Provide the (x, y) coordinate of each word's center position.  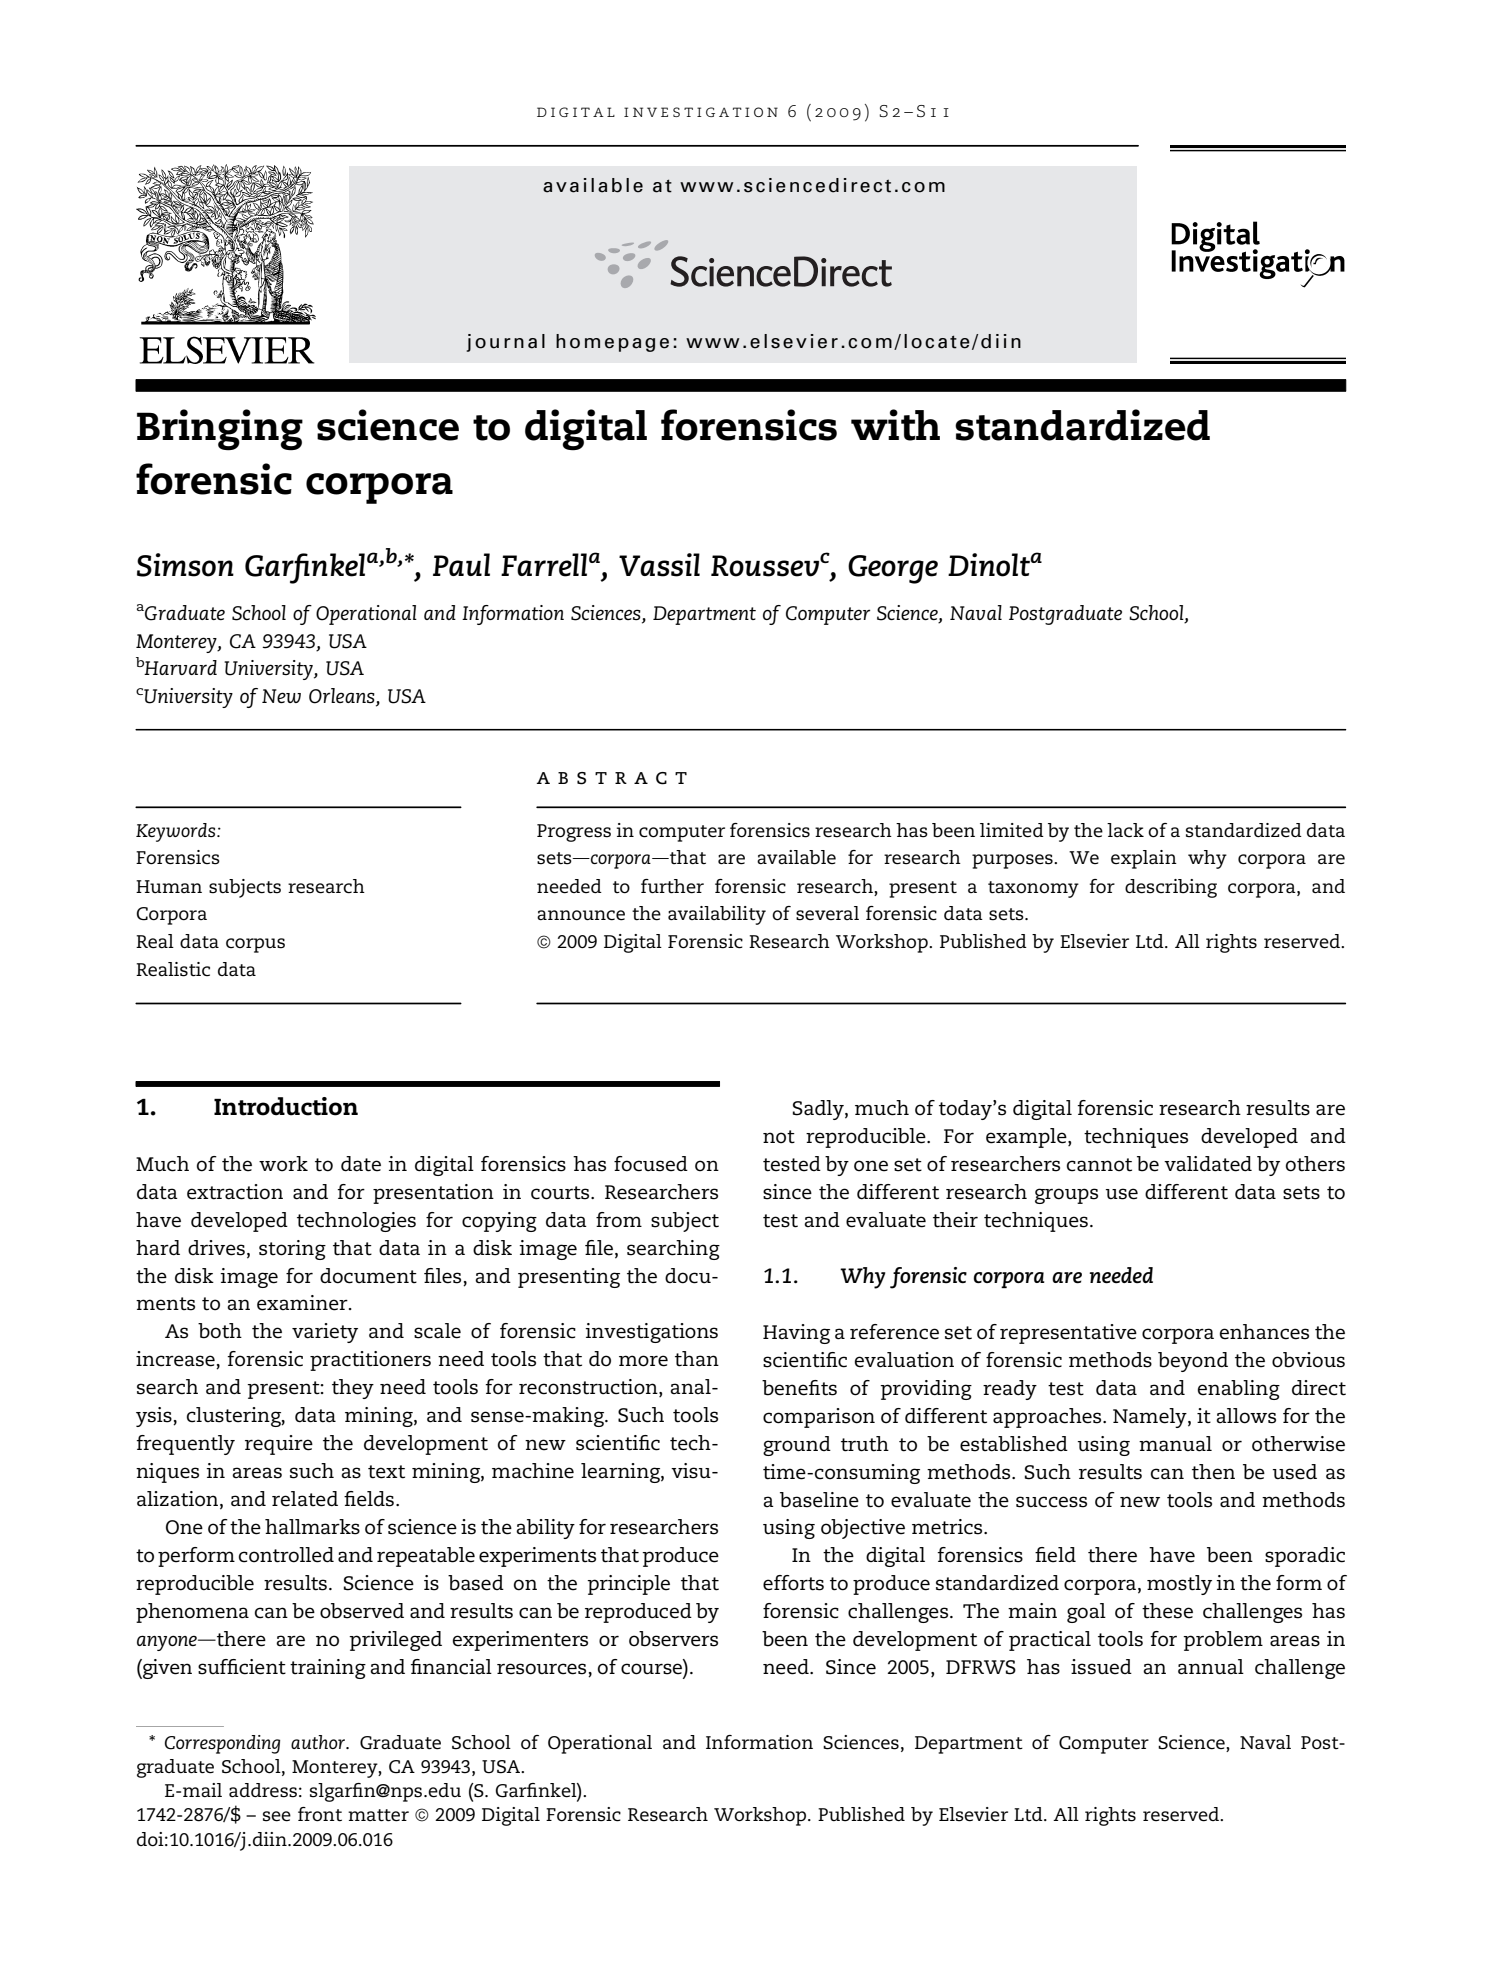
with (895, 425)
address (263, 1790)
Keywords (177, 832)
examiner (303, 1303)
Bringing (220, 430)
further (672, 886)
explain (1144, 859)
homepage (612, 343)
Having (796, 1334)
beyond (1193, 1362)
